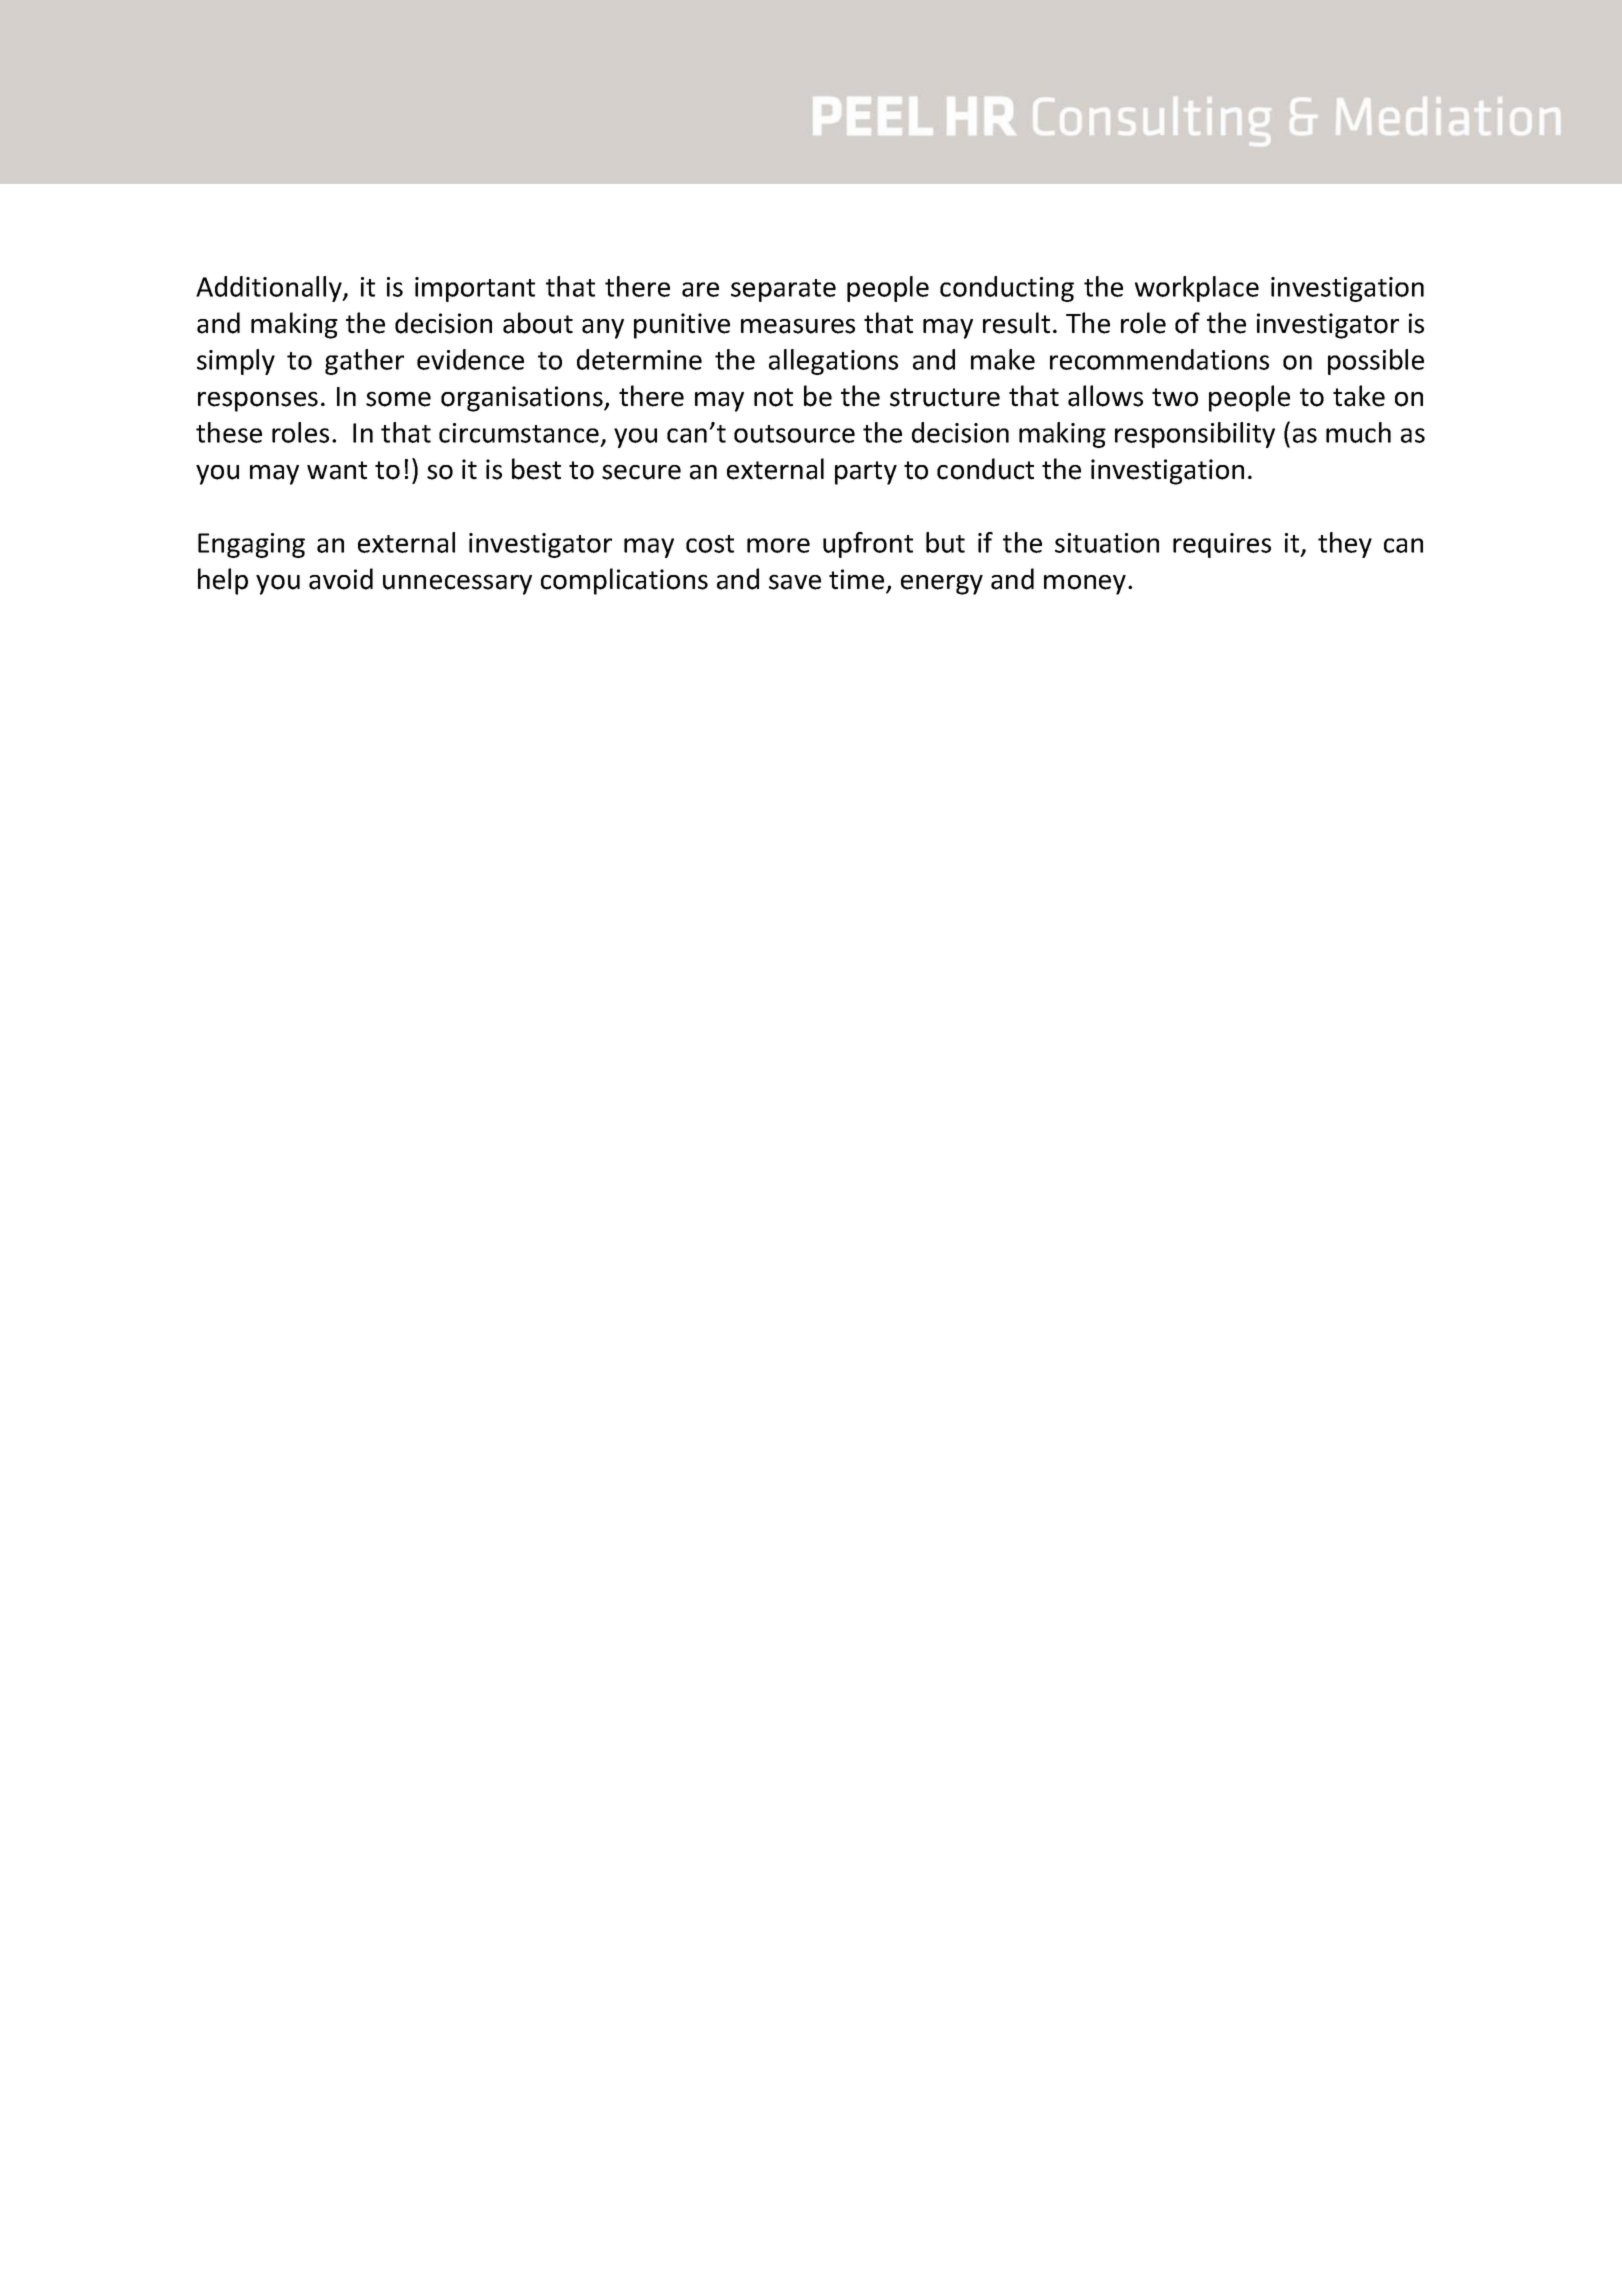 The image size is (1622, 2294). Describe the element at coordinates (1175, 397) in the screenshot. I see `two` at that location.
